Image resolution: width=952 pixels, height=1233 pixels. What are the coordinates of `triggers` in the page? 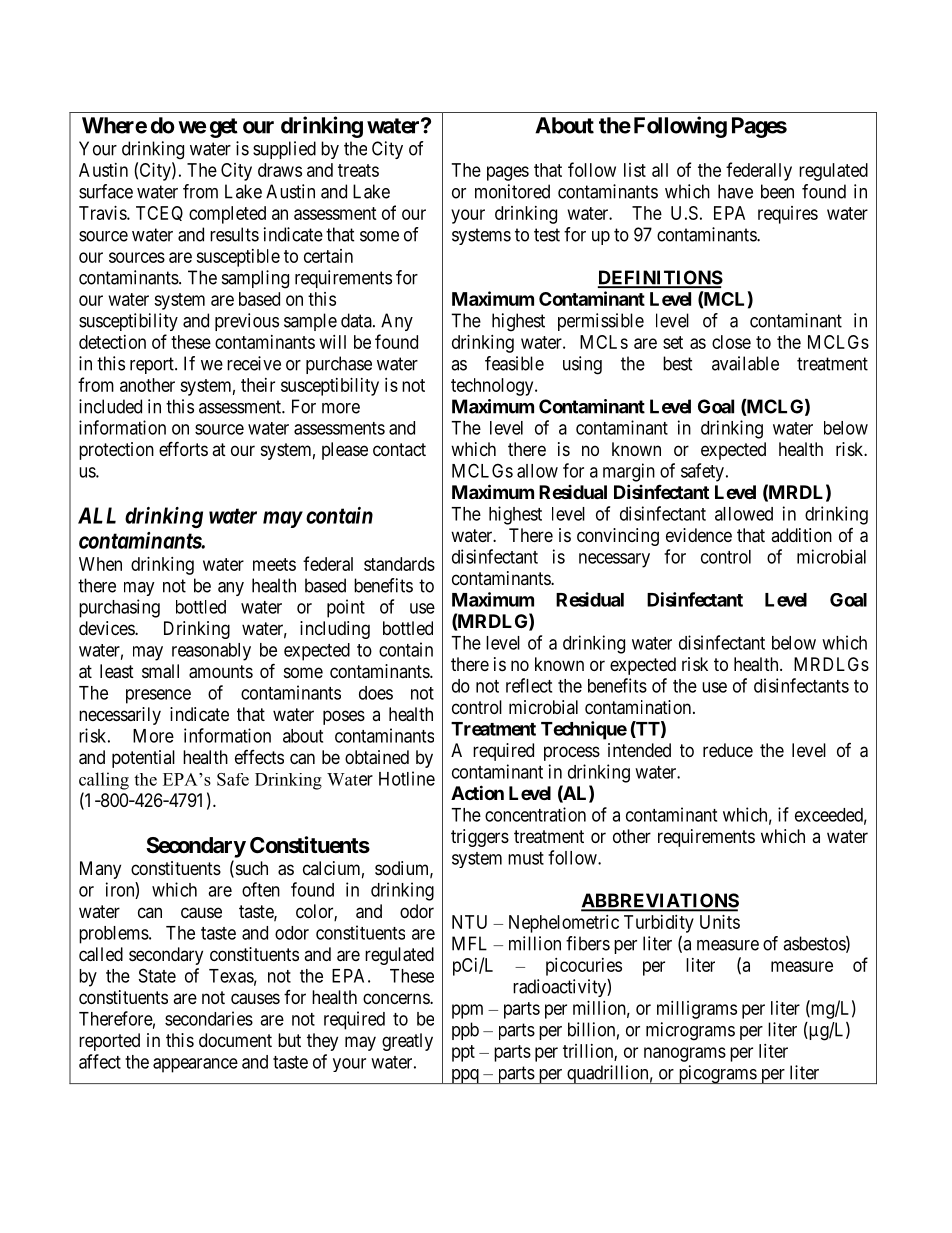 It's located at (480, 838).
